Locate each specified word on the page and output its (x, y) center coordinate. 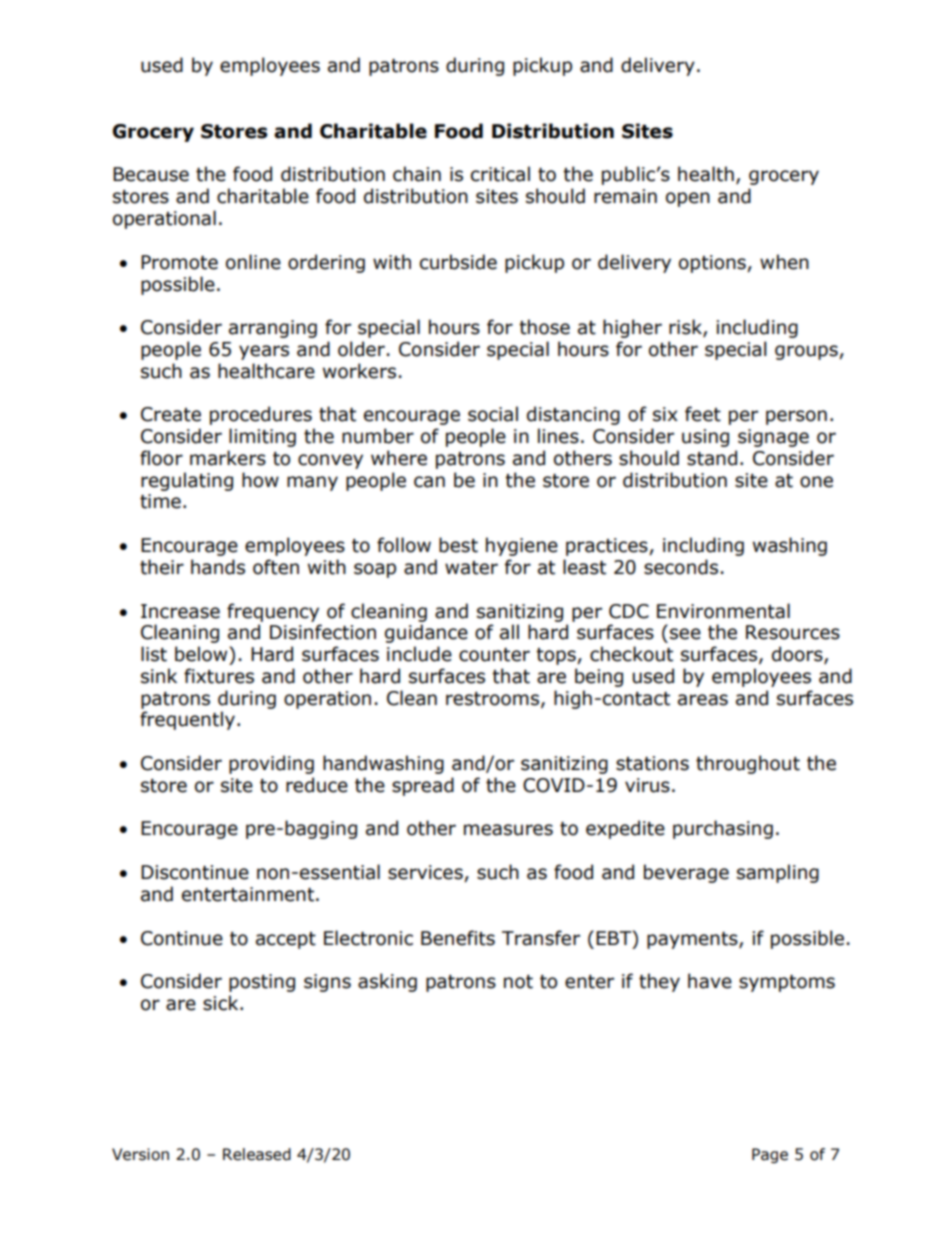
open (688, 199)
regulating (187, 481)
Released (257, 1154)
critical (500, 174)
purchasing (723, 829)
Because (151, 174)
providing (271, 764)
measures (508, 830)
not (518, 982)
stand (712, 458)
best (458, 545)
